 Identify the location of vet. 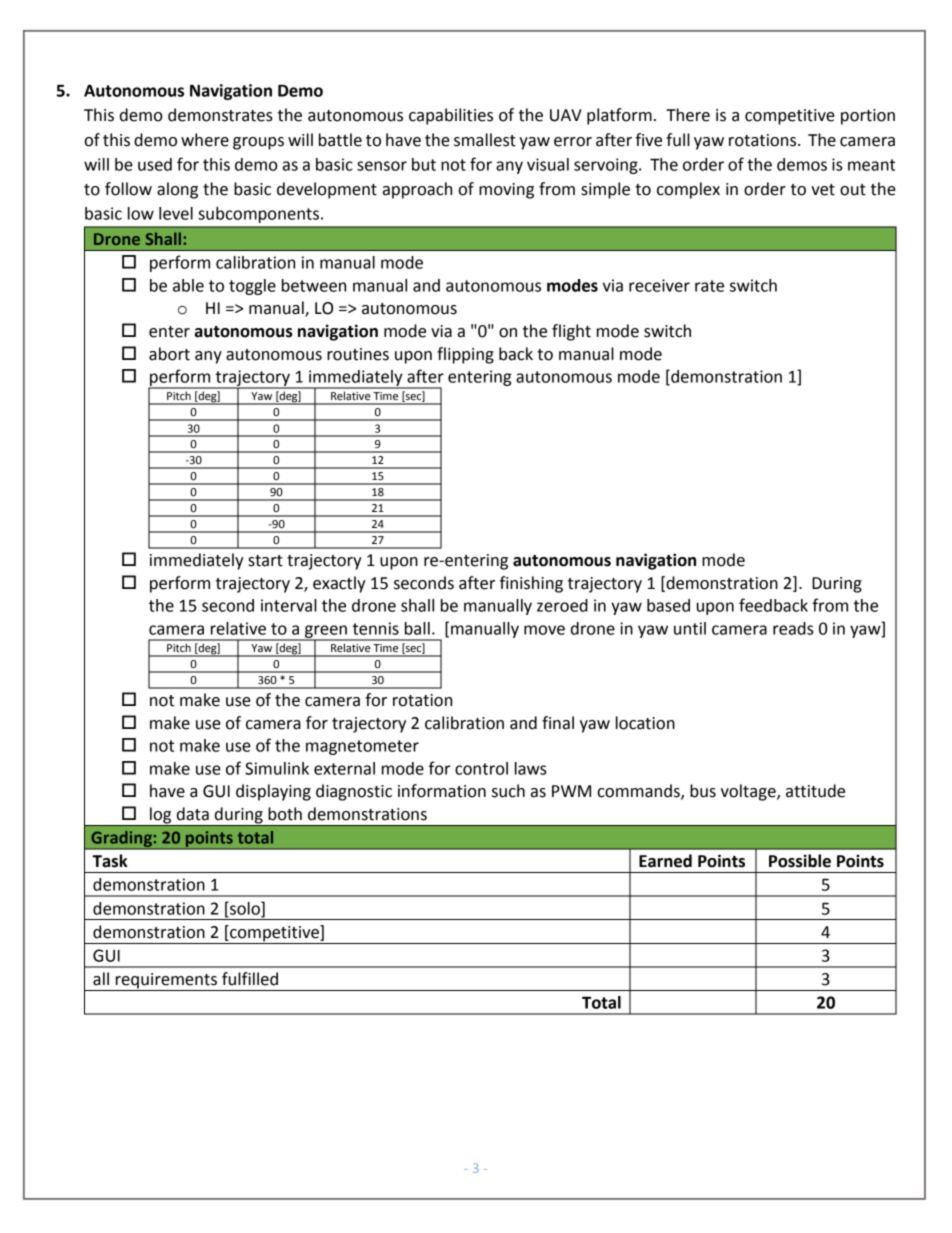
(823, 190).
